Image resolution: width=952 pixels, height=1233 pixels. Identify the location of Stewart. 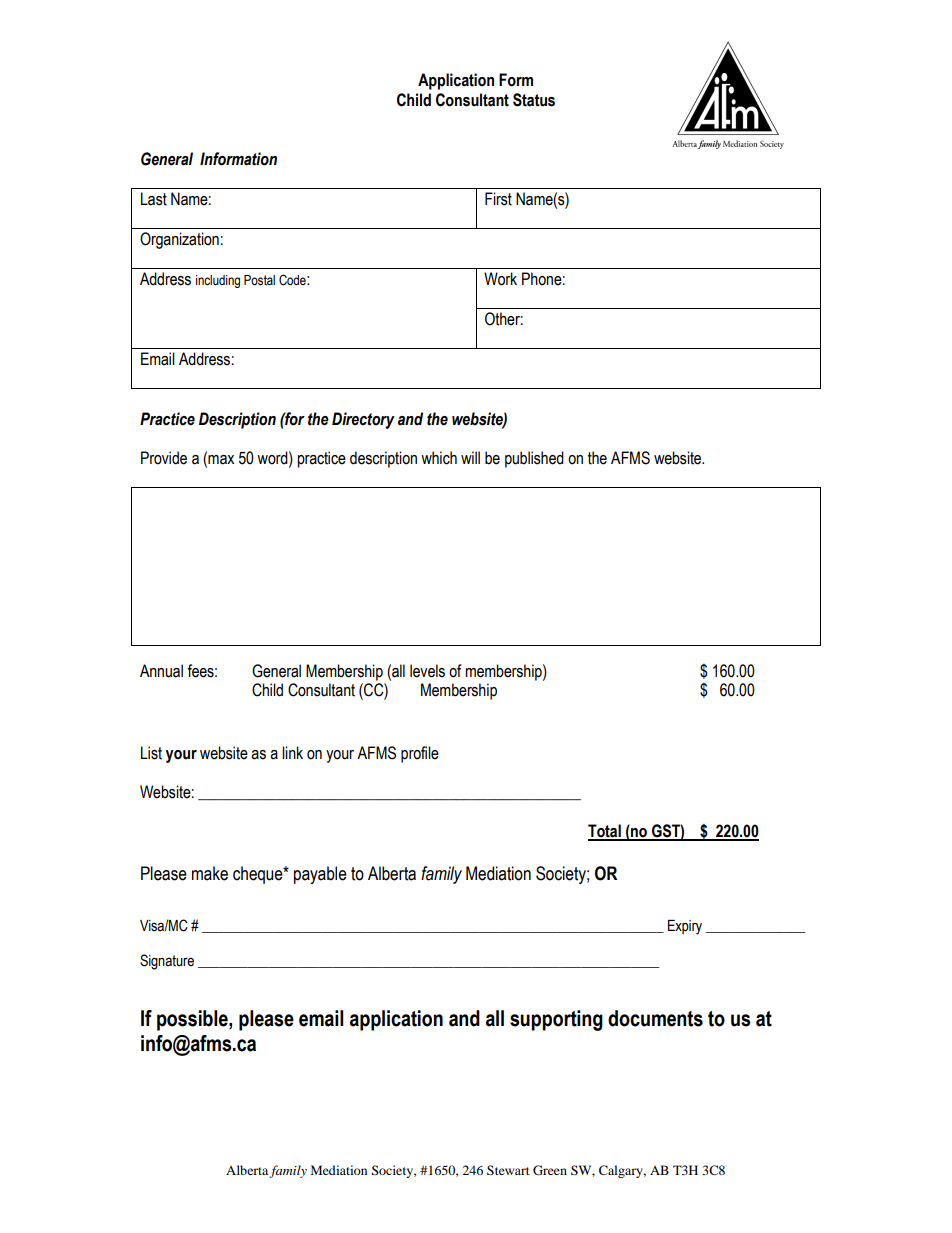
(508, 1170).
